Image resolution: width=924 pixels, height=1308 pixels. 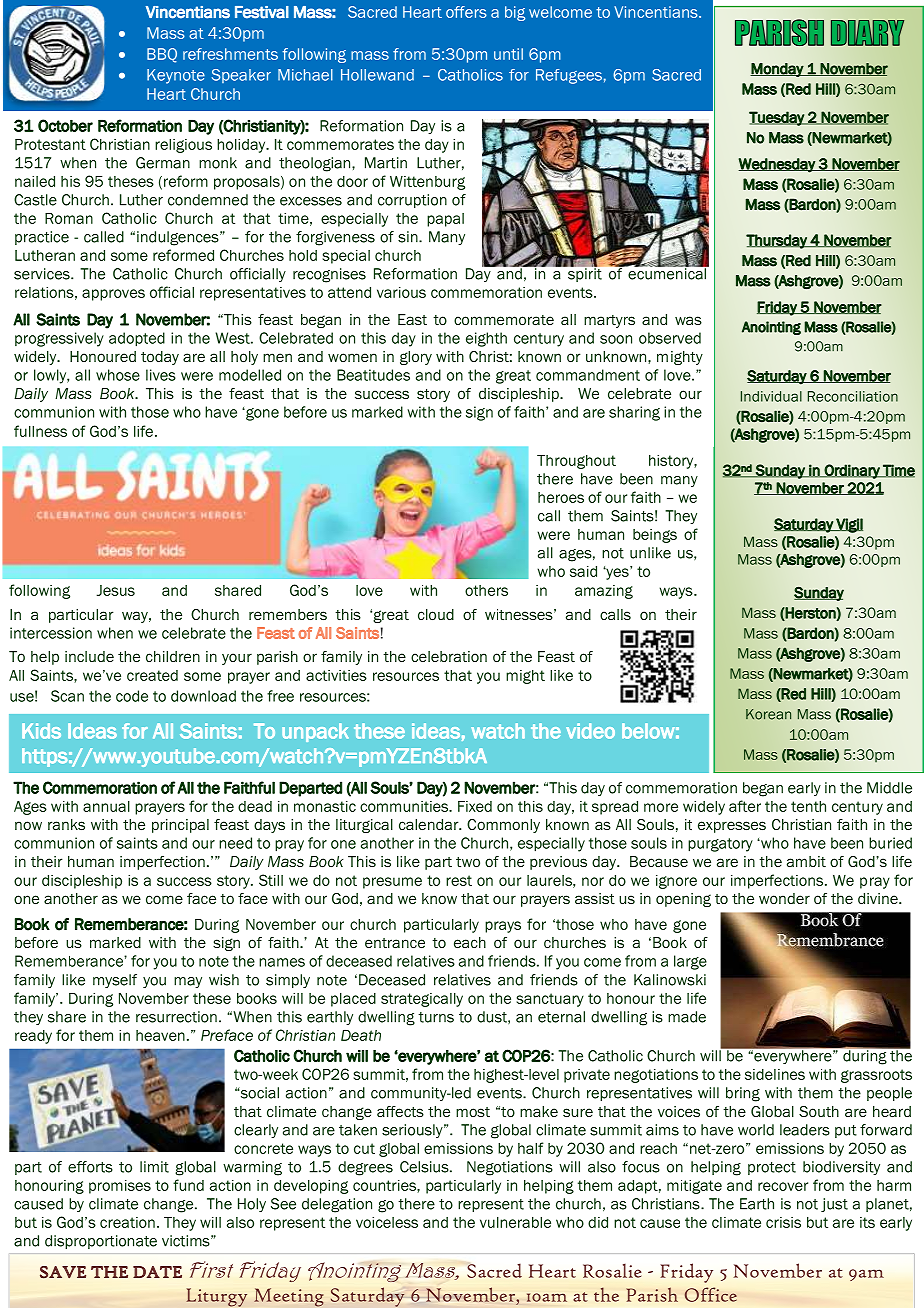 I want to click on created, so click(x=152, y=675).
